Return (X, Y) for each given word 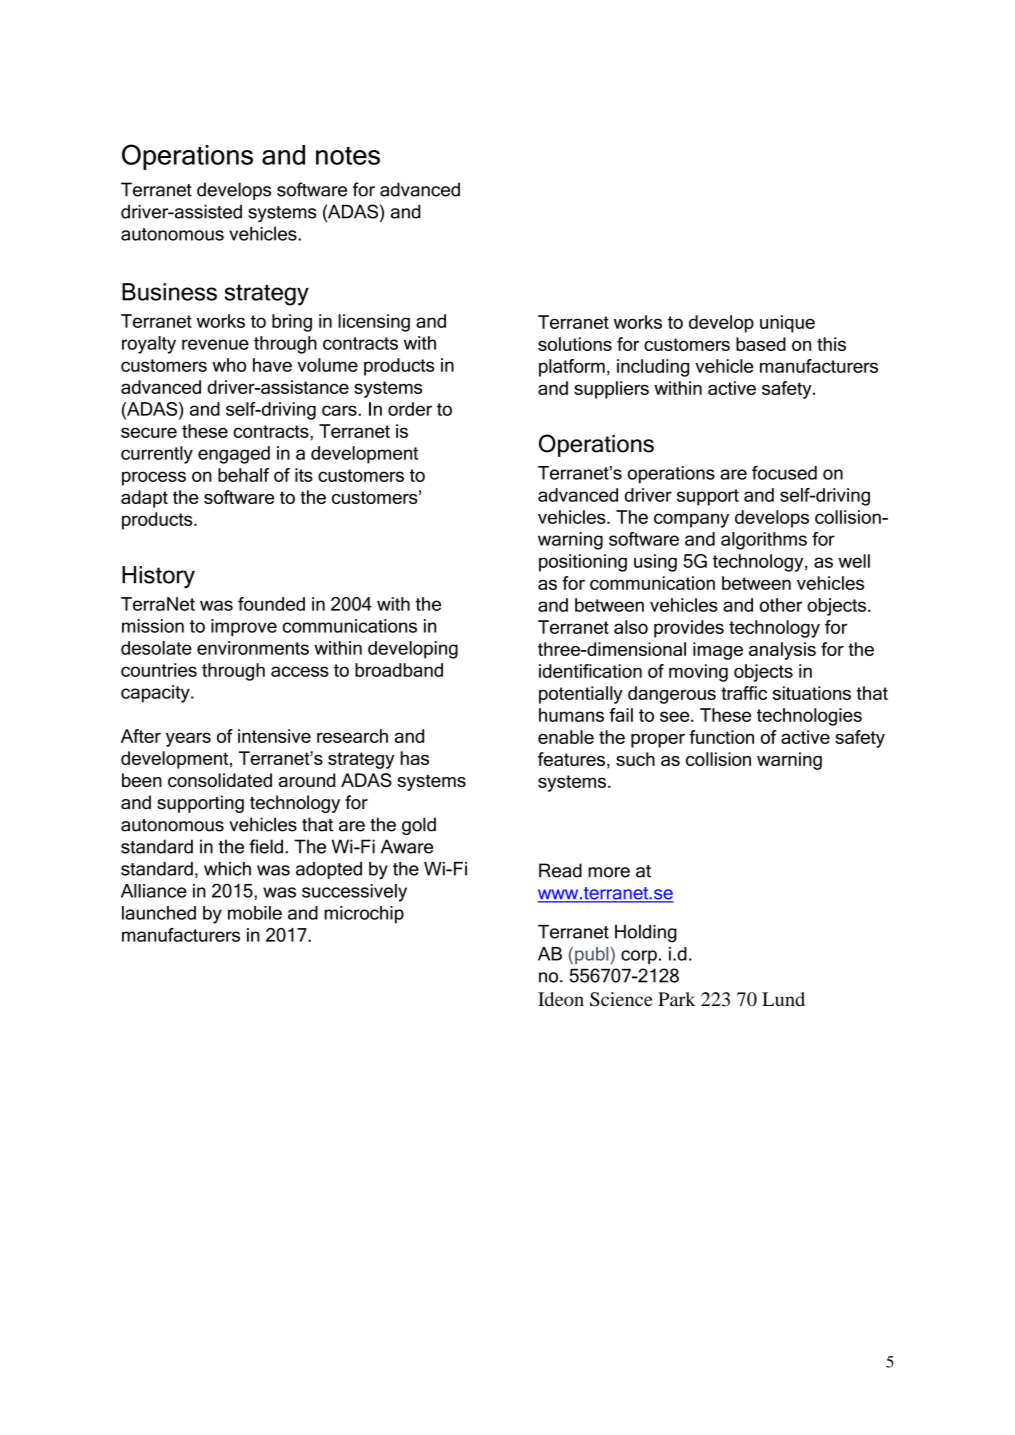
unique (787, 324)
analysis (782, 651)
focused (784, 472)
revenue (215, 344)
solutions (575, 344)
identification (590, 671)
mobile (255, 913)
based (761, 344)
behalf (243, 475)
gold (419, 826)
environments (253, 648)
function (721, 737)
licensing (374, 323)
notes (348, 156)
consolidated (220, 780)
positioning (583, 563)
